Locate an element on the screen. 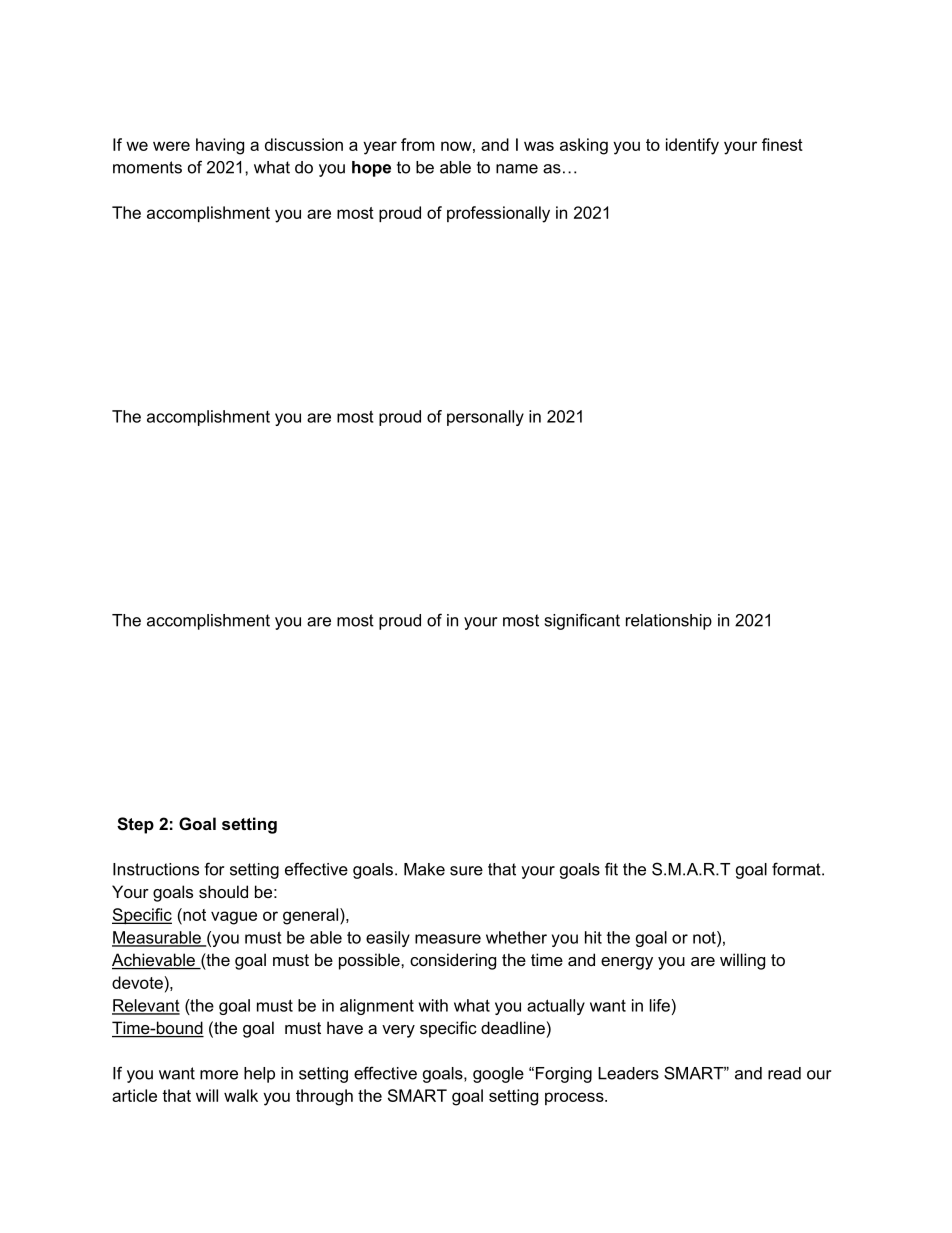 The height and width of the screenshot is (1233, 952). read is located at coordinates (784, 1073).
